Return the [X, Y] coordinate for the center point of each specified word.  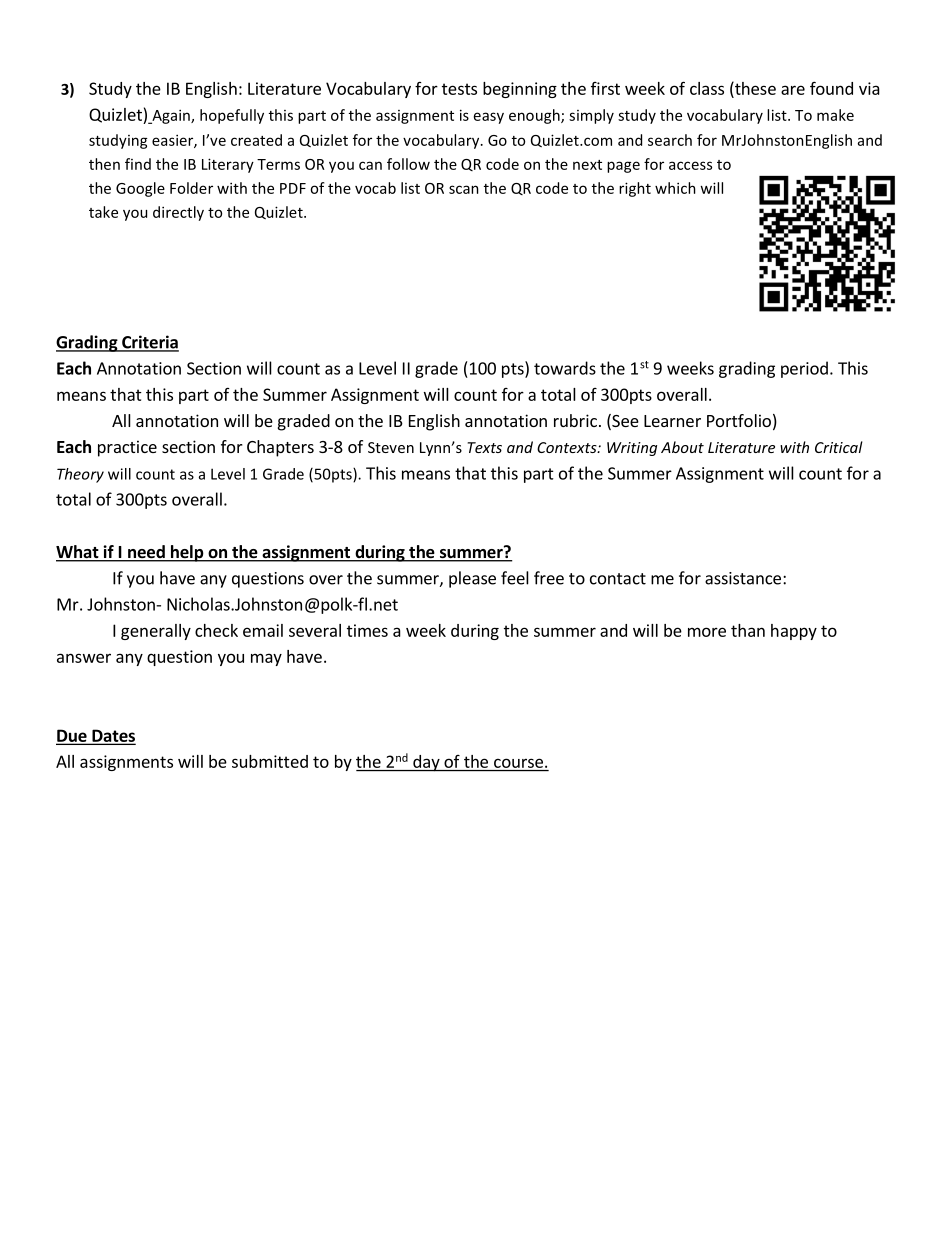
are [793, 90]
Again [171, 116]
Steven [391, 447]
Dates [113, 736]
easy [489, 118]
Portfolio [739, 420]
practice [127, 448]
